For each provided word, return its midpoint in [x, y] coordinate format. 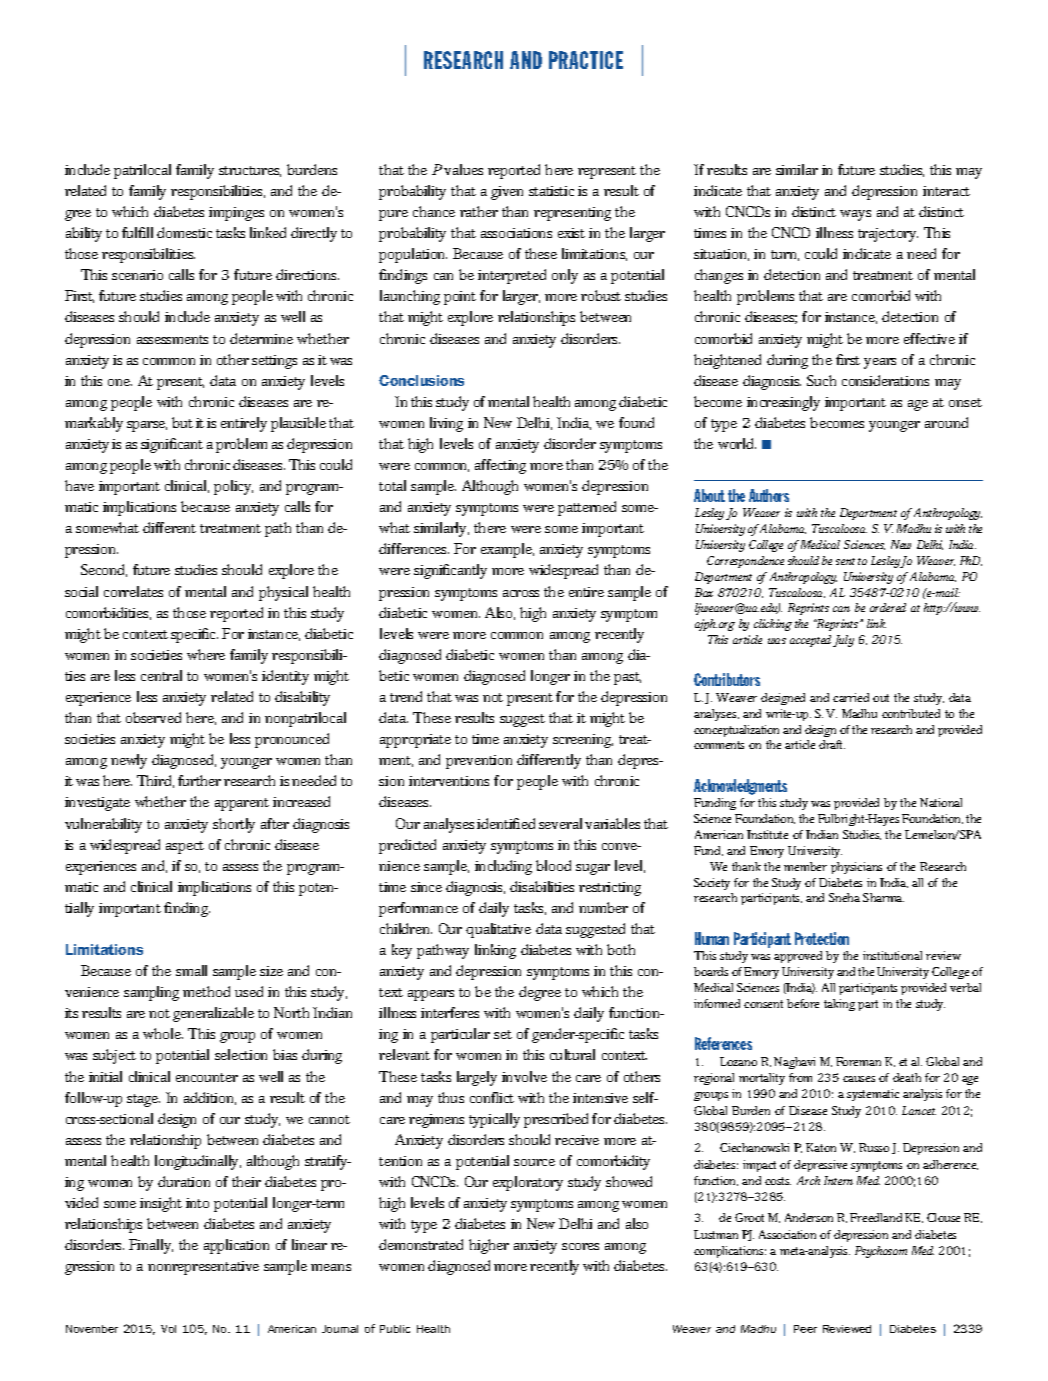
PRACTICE [586, 60]
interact [946, 191]
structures [250, 171]
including [503, 867]
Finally [151, 1246]
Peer [805, 1329]
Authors [769, 495]
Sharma [883, 897]
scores [580, 1246]
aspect [185, 847]
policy [233, 487]
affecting [500, 466]
